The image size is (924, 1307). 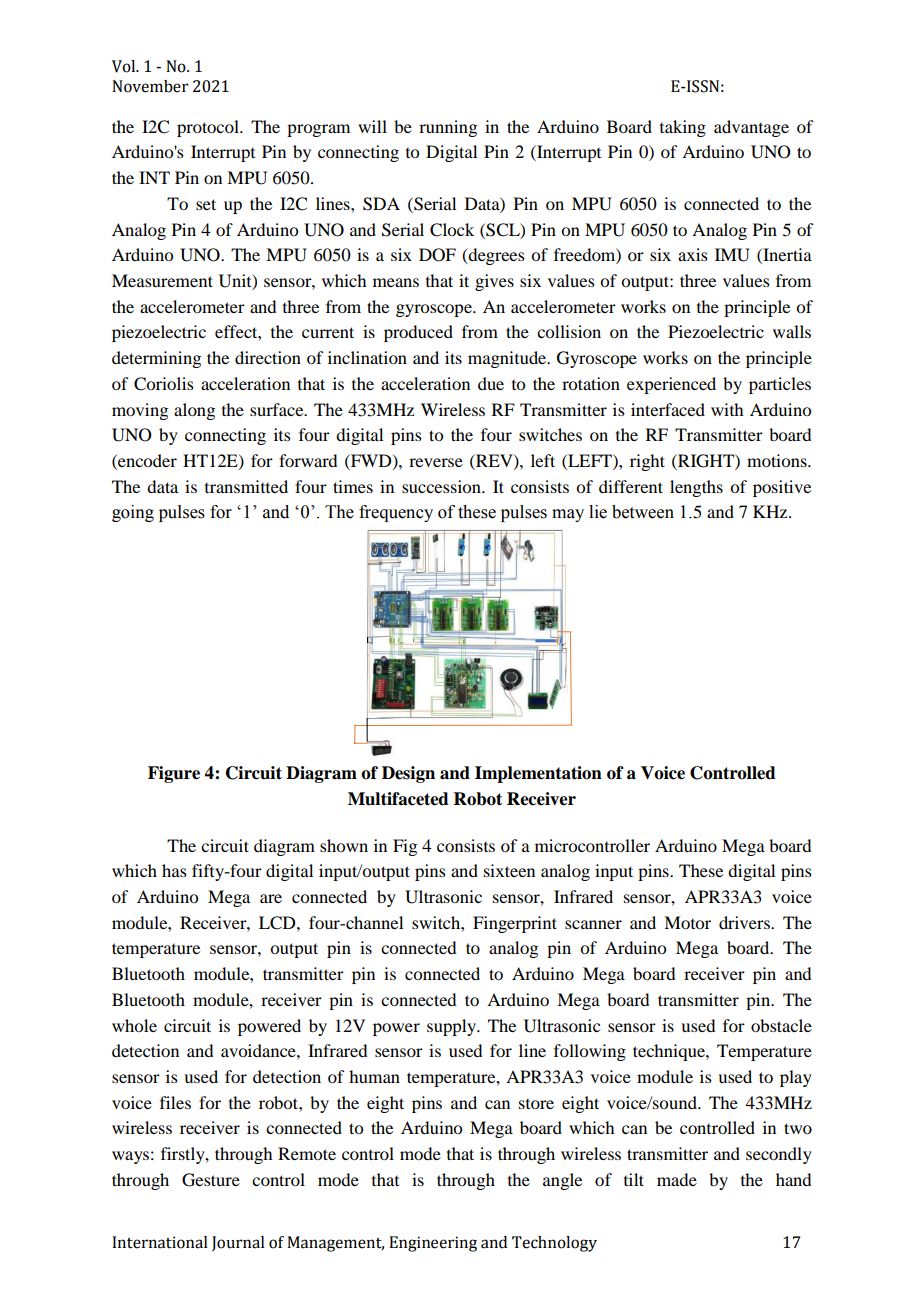 I want to click on Engineering, so click(x=433, y=1244).
